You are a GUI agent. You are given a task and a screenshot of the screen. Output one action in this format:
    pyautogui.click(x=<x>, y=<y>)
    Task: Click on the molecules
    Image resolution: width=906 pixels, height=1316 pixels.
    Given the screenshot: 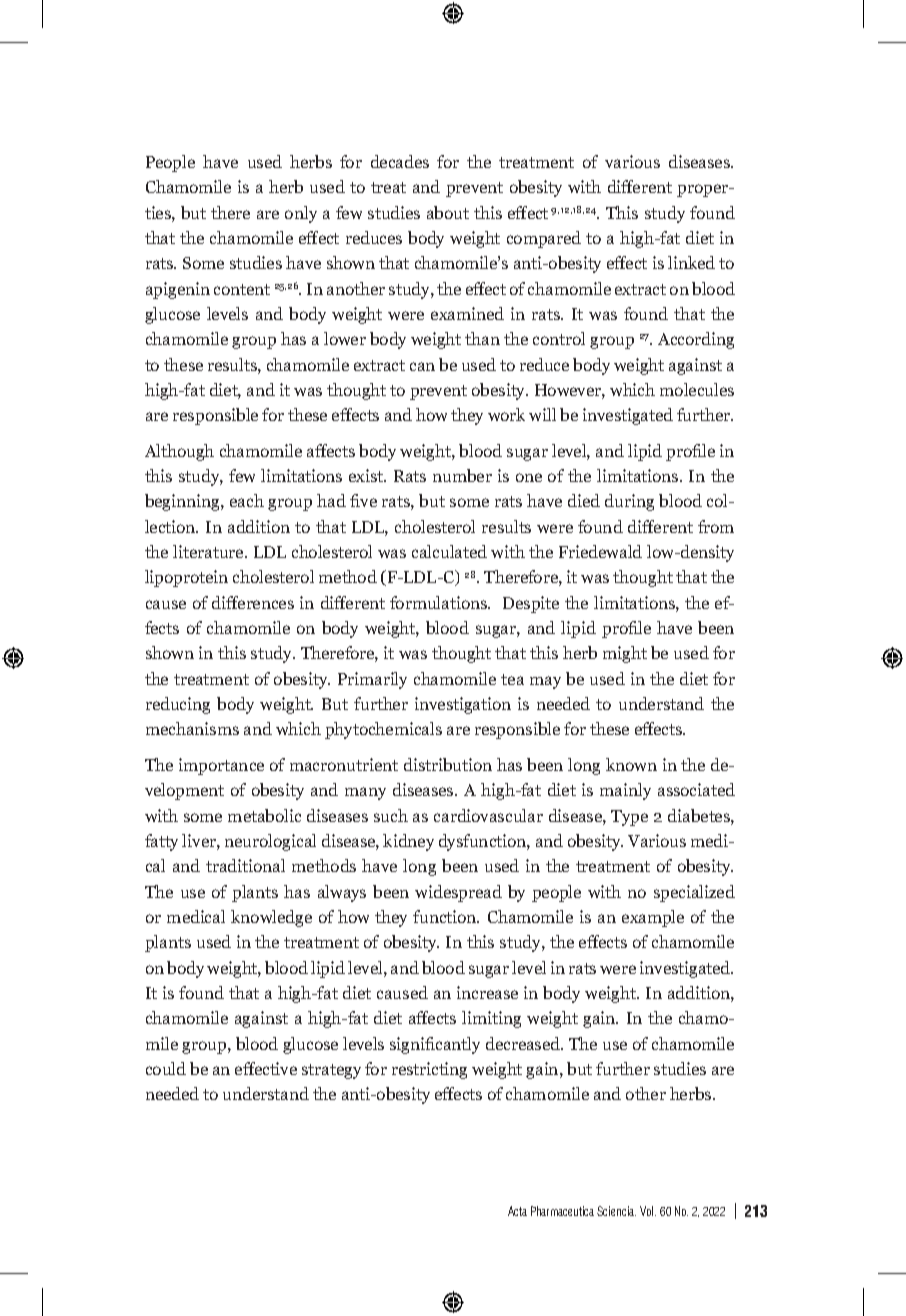 What is the action you would take?
    pyautogui.click(x=697, y=389)
